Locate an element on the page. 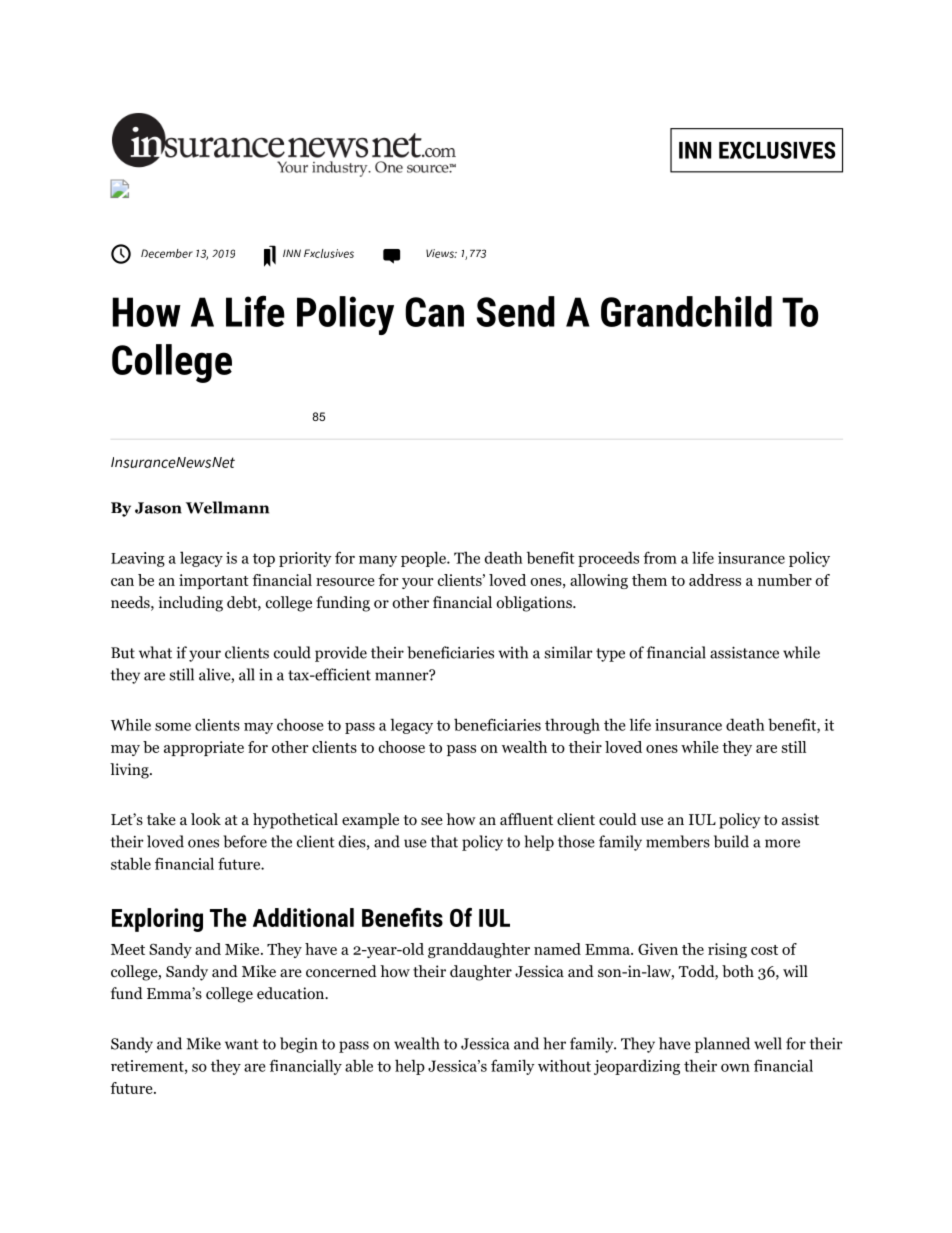  Views is located at coordinates (441, 253).
